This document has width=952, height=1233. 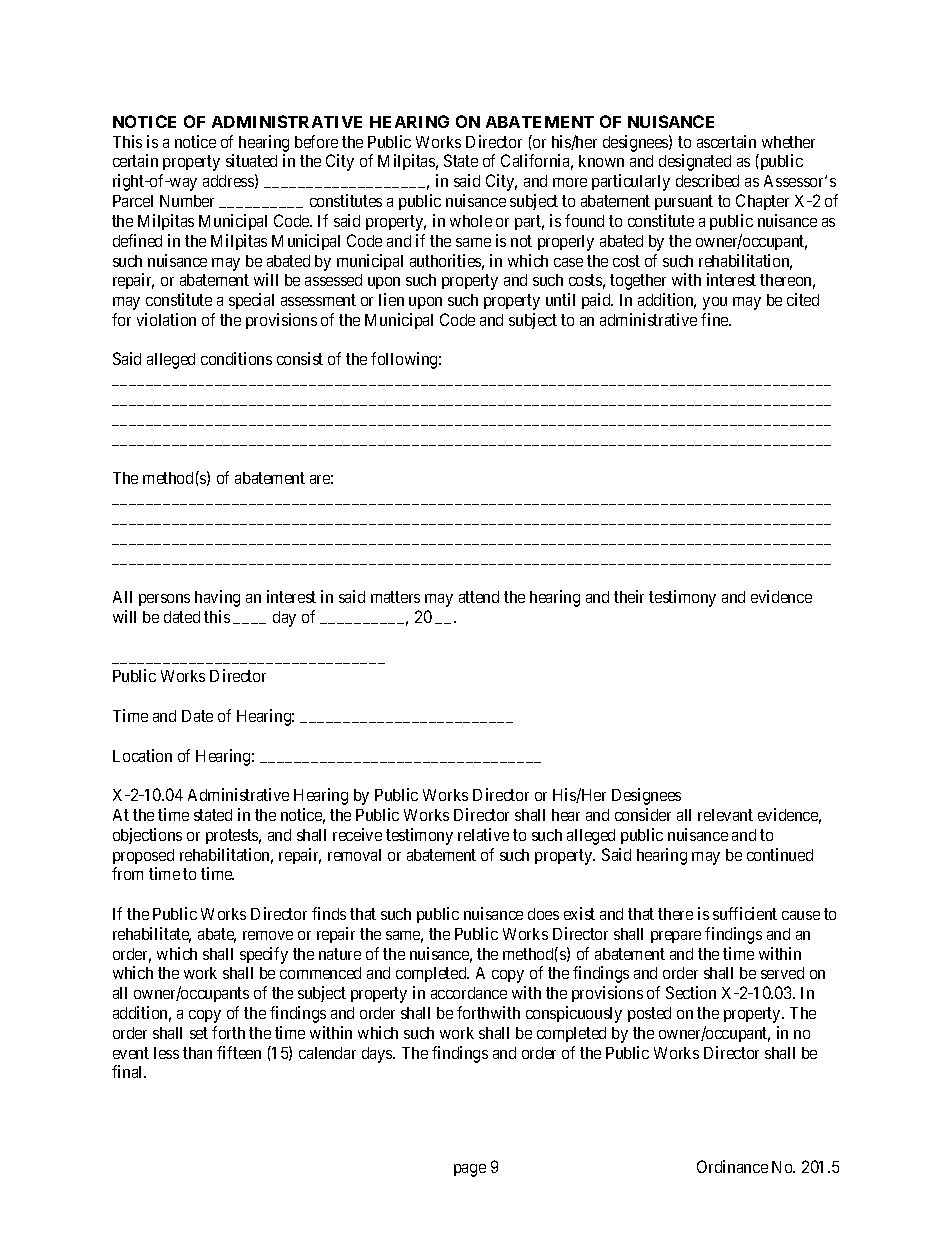 I want to click on relevant, so click(x=725, y=815).
